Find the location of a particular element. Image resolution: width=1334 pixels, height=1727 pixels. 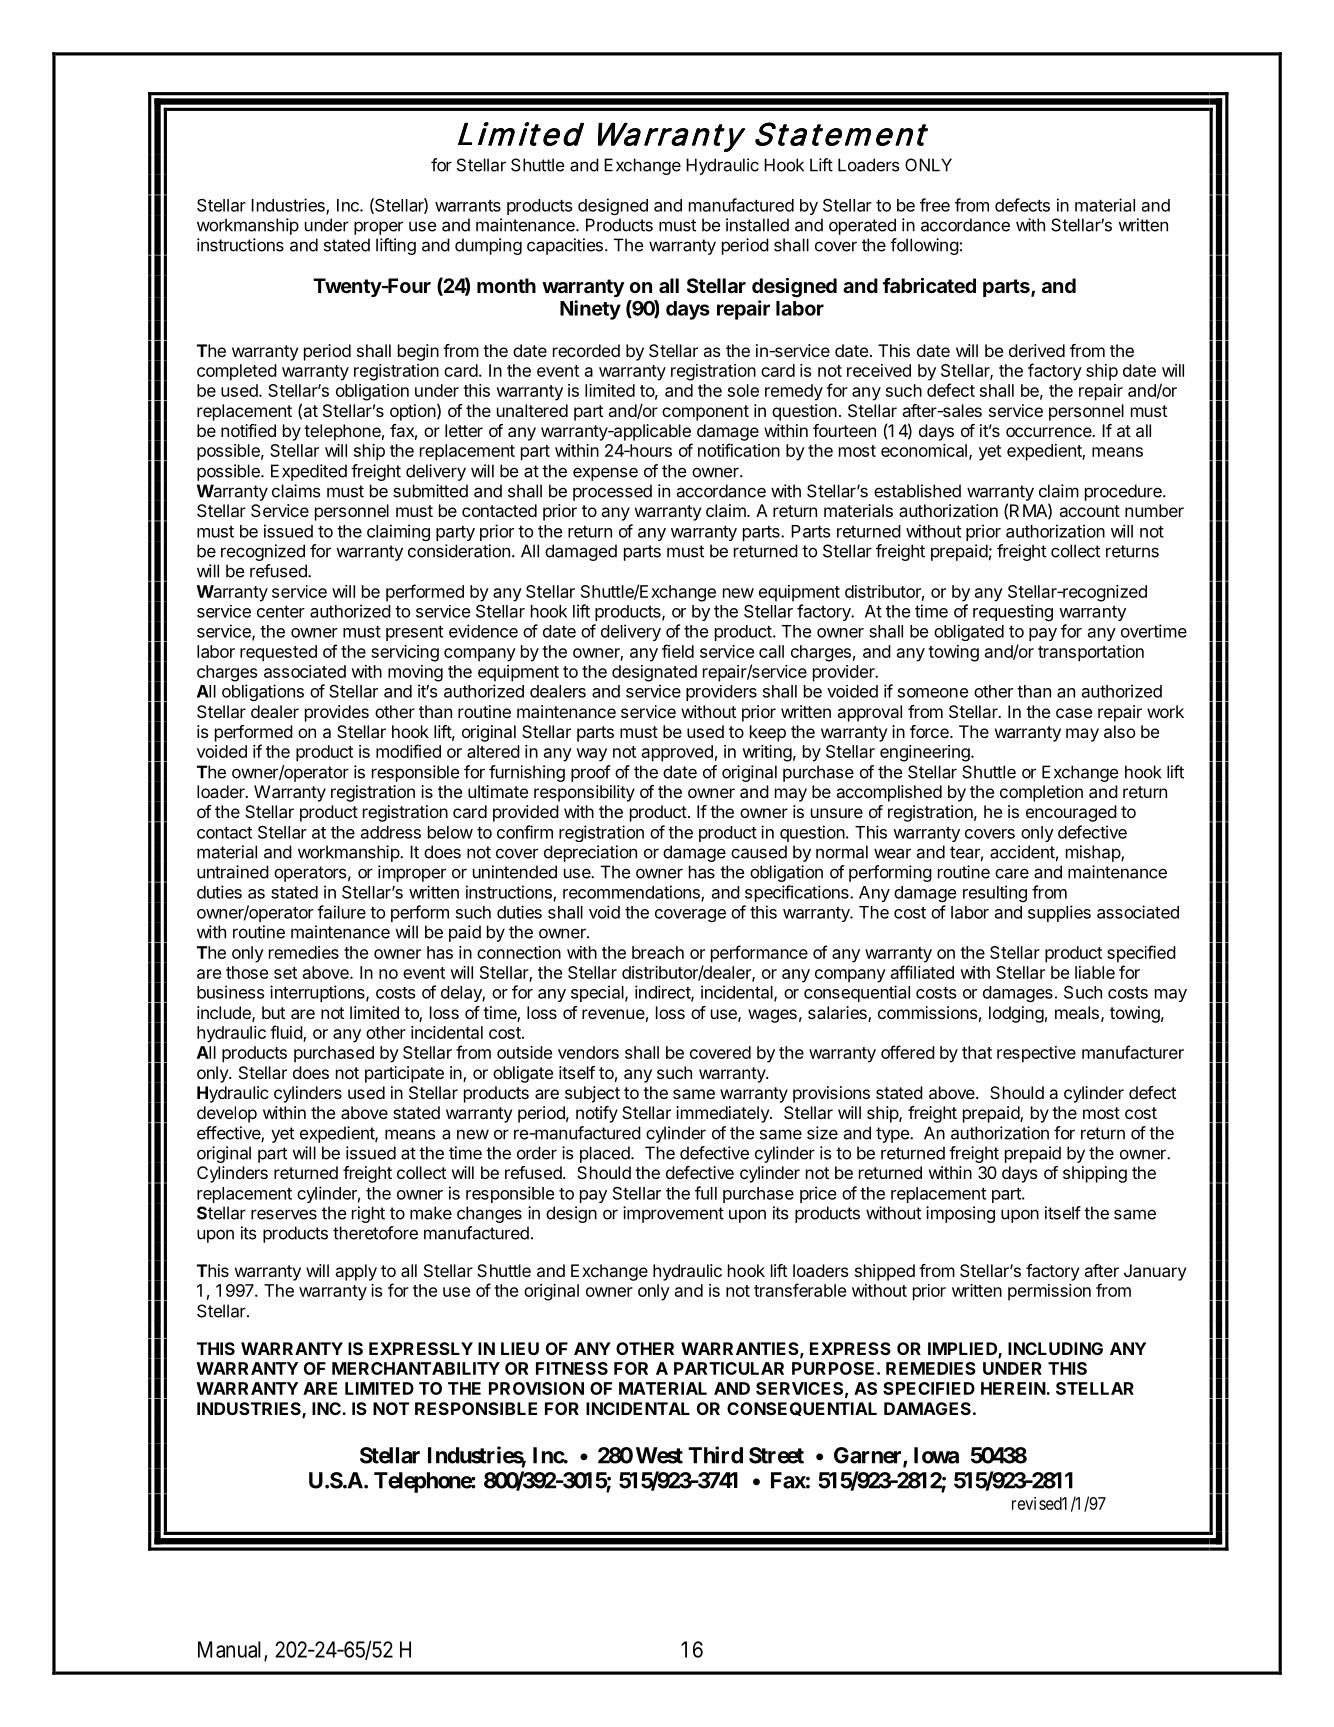

Expedited is located at coordinates (309, 472).
